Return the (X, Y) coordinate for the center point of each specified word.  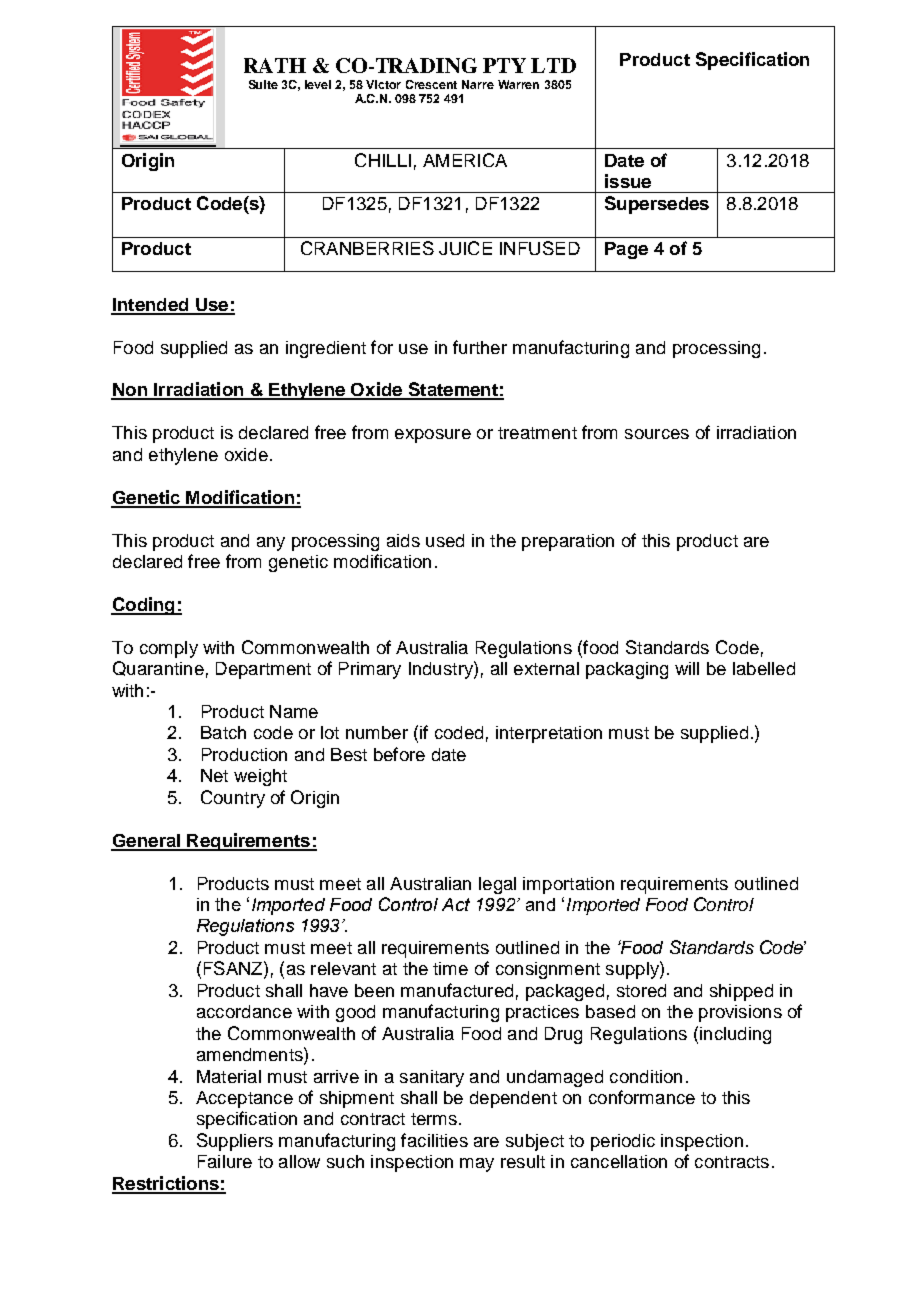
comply (169, 649)
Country (233, 799)
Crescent (431, 84)
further (480, 347)
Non (130, 391)
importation (568, 885)
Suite (263, 84)
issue (628, 181)
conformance (642, 1097)
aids (403, 540)
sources (657, 434)
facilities (434, 1140)
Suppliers (235, 1142)
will (687, 668)
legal (497, 885)
